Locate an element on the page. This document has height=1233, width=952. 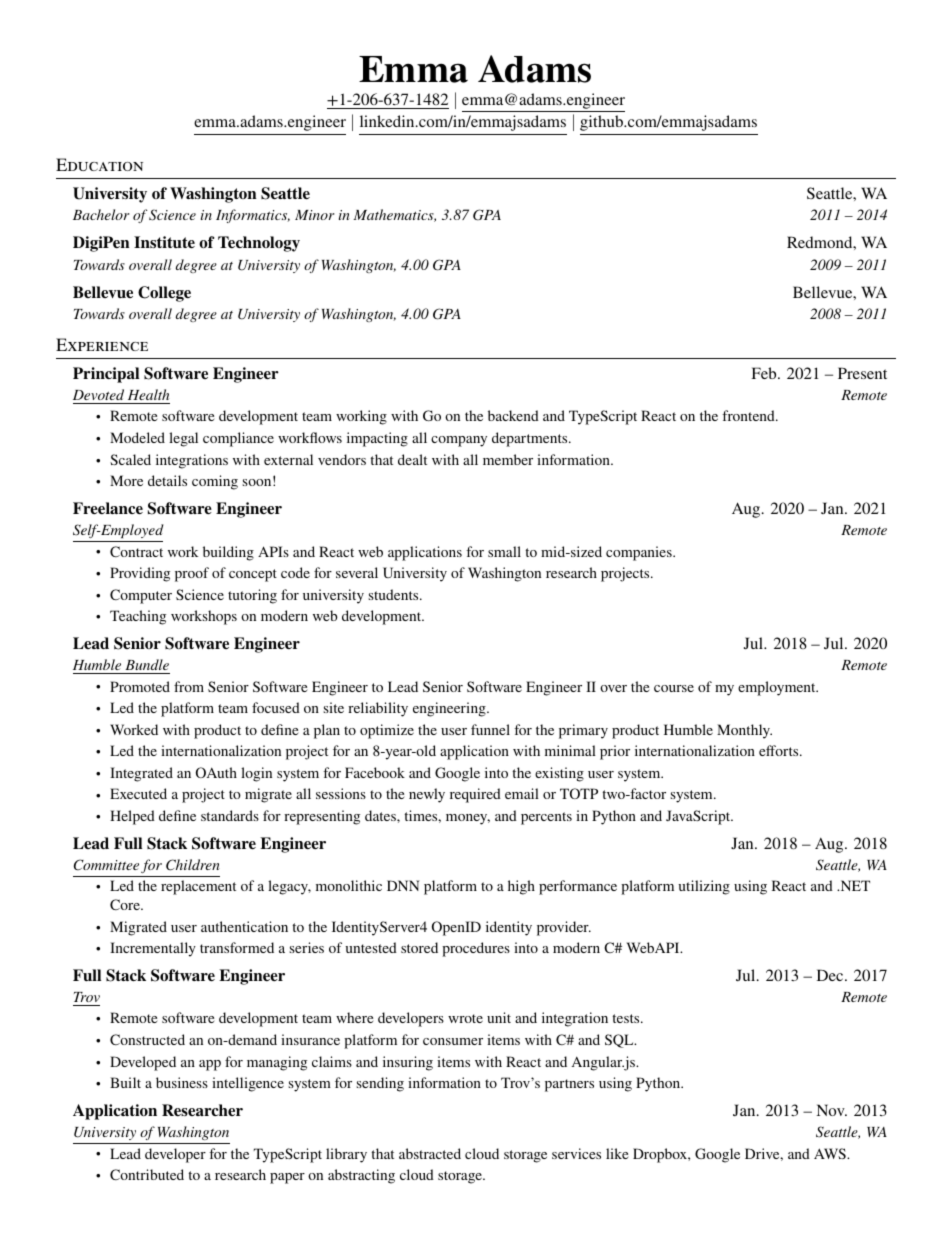
Feb is located at coordinates (765, 373).
